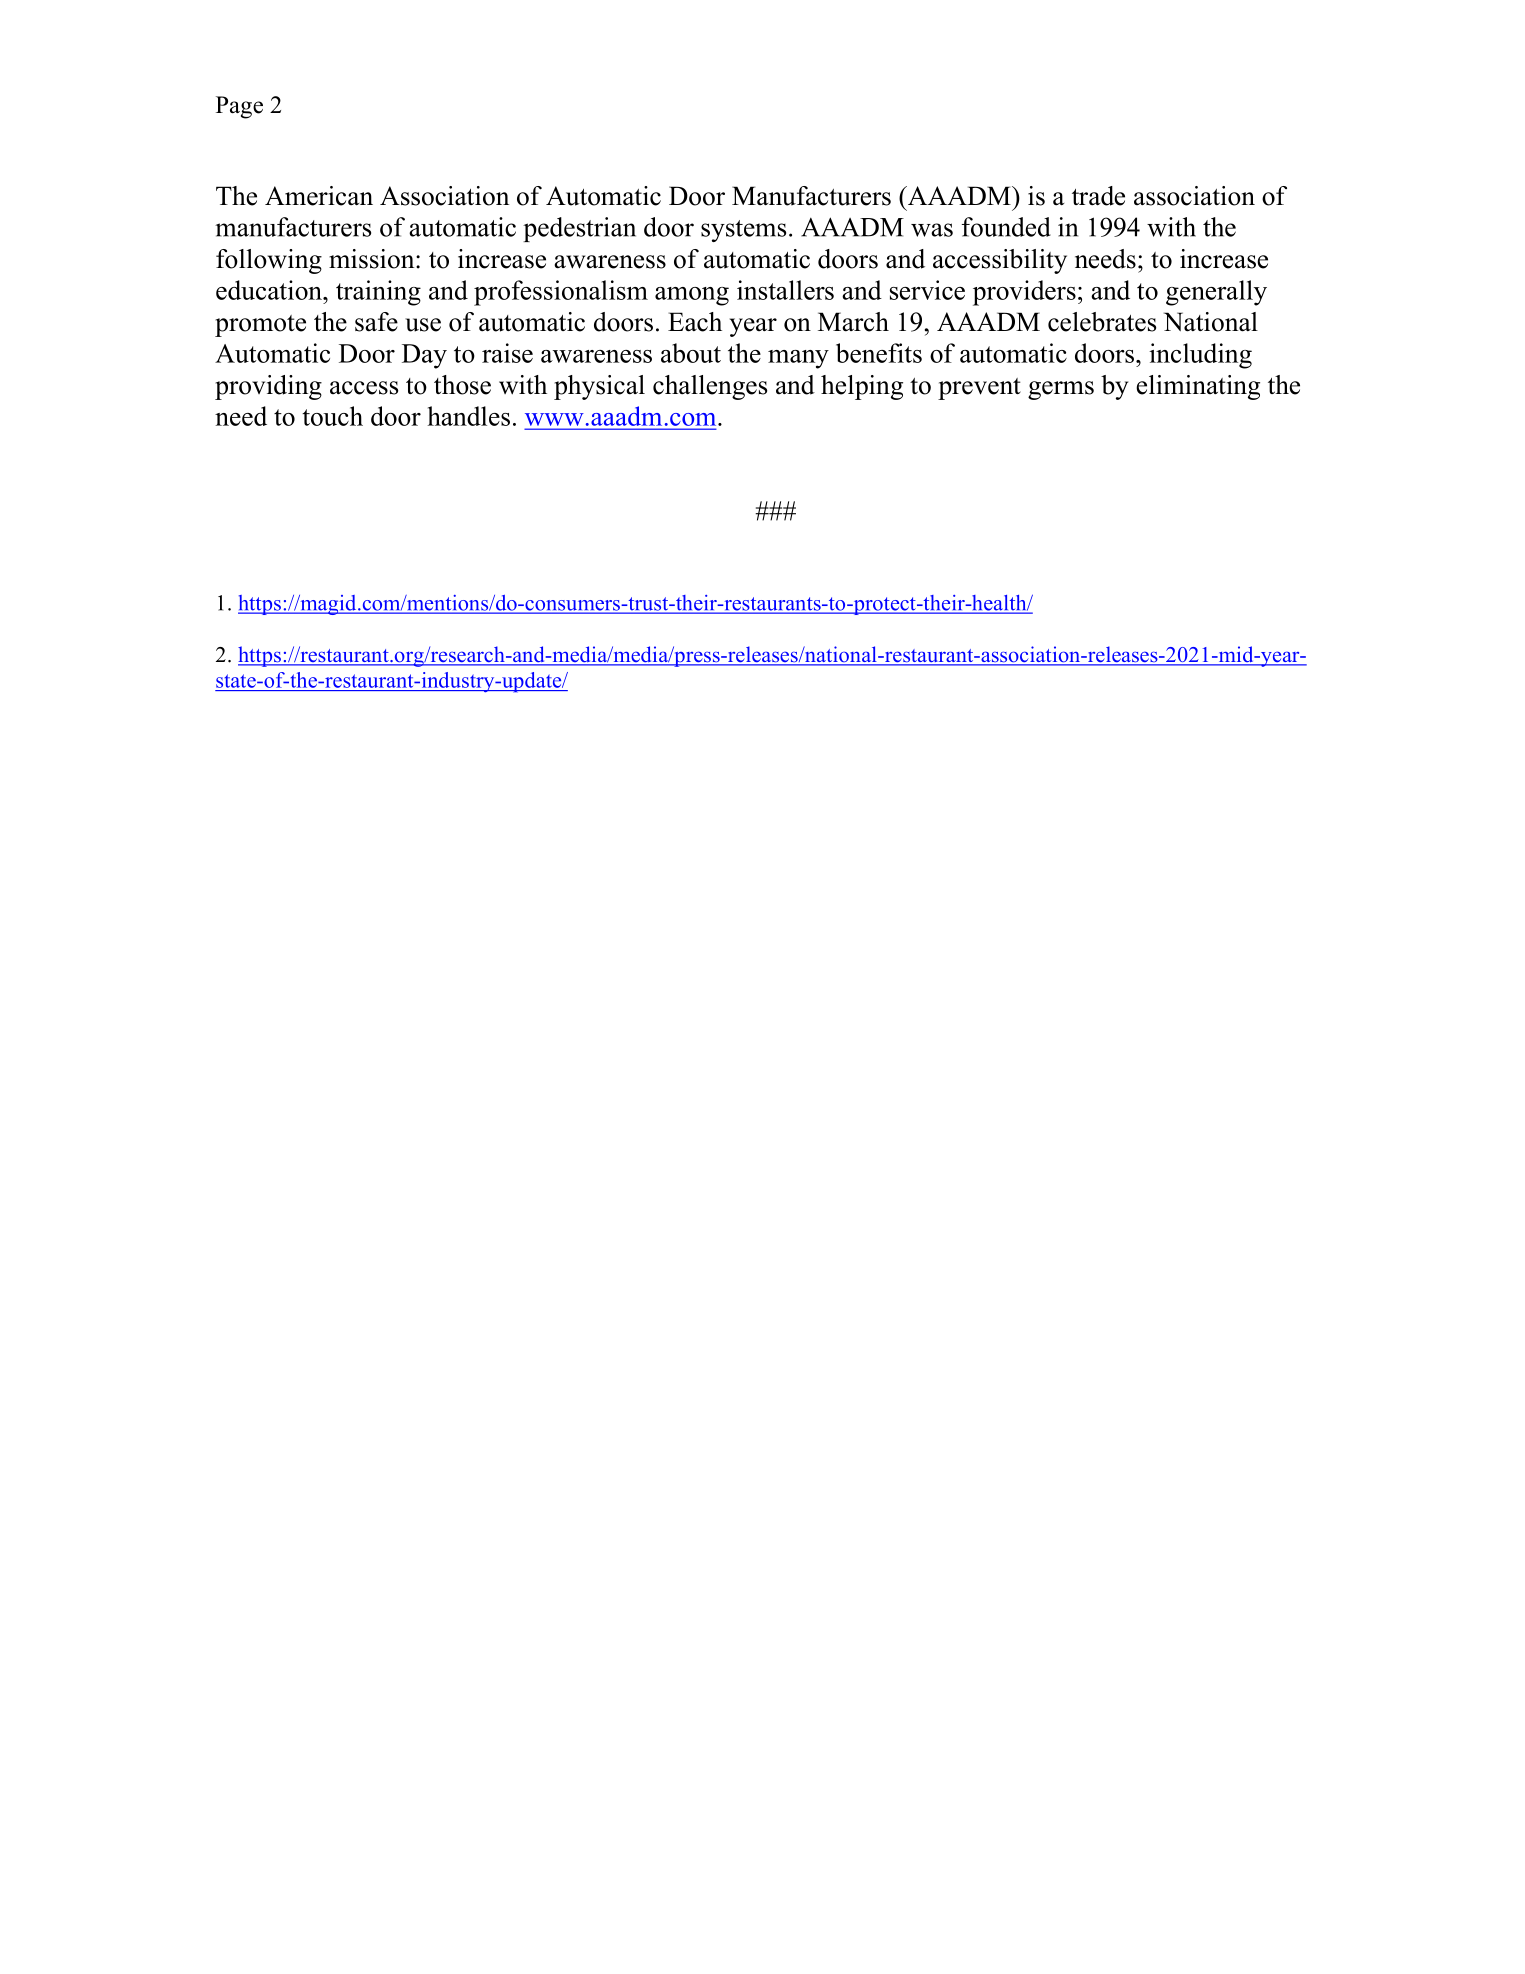 The width and height of the image is (1525, 1974). Describe the element at coordinates (319, 196) in the image. I see `American` at that location.
